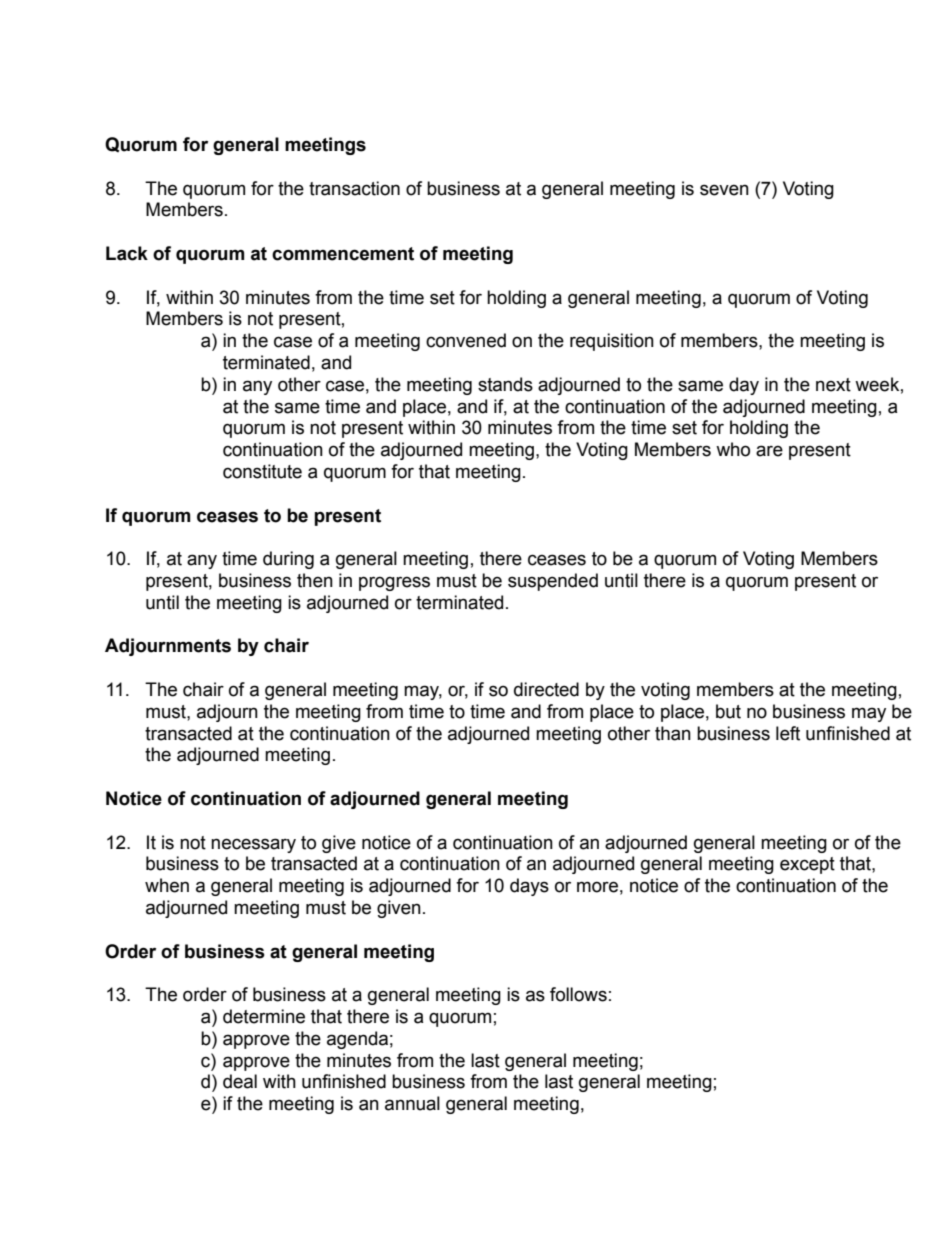 The width and height of the screenshot is (952, 1233). Describe the element at coordinates (253, 845) in the screenshot. I see `necessary` at that location.
